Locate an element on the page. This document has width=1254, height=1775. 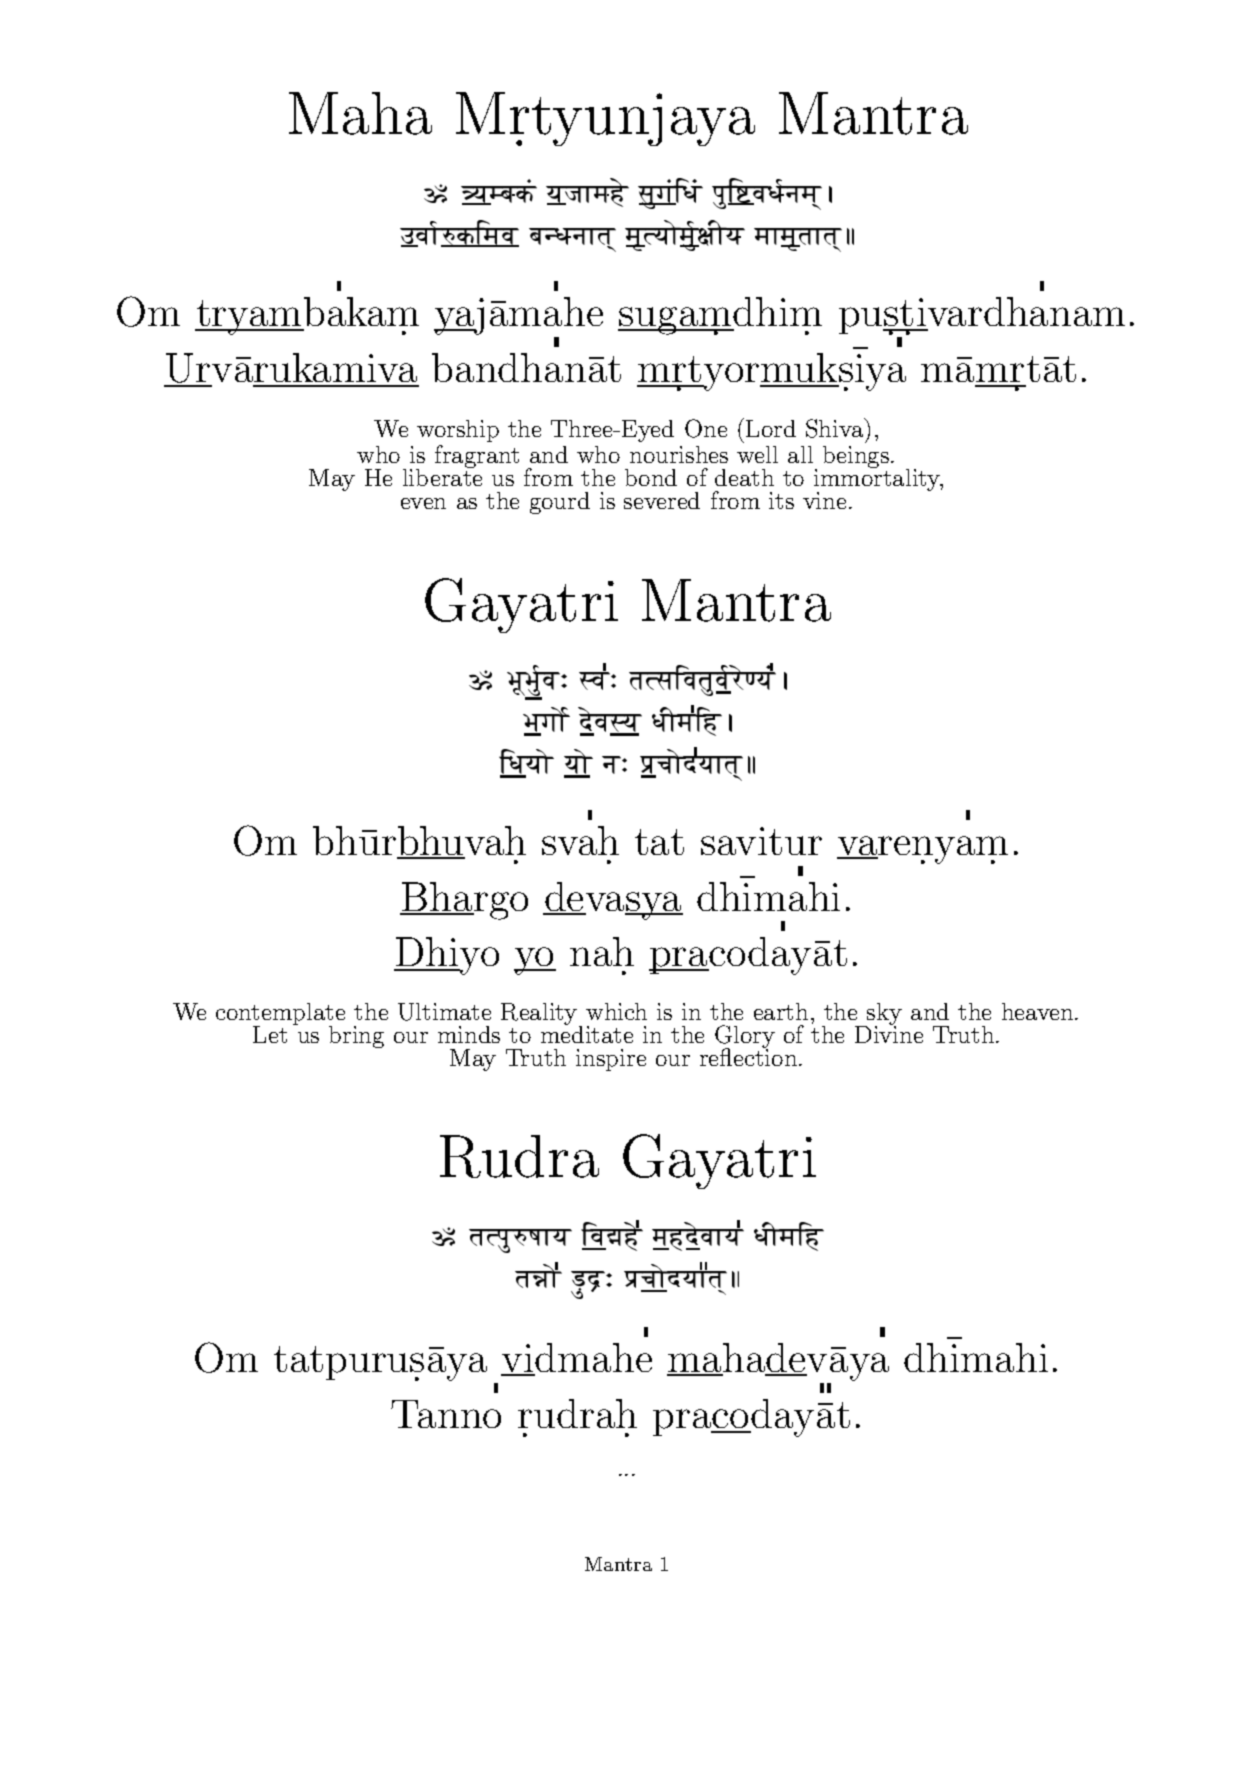
inspire is located at coordinates (611, 1060).
